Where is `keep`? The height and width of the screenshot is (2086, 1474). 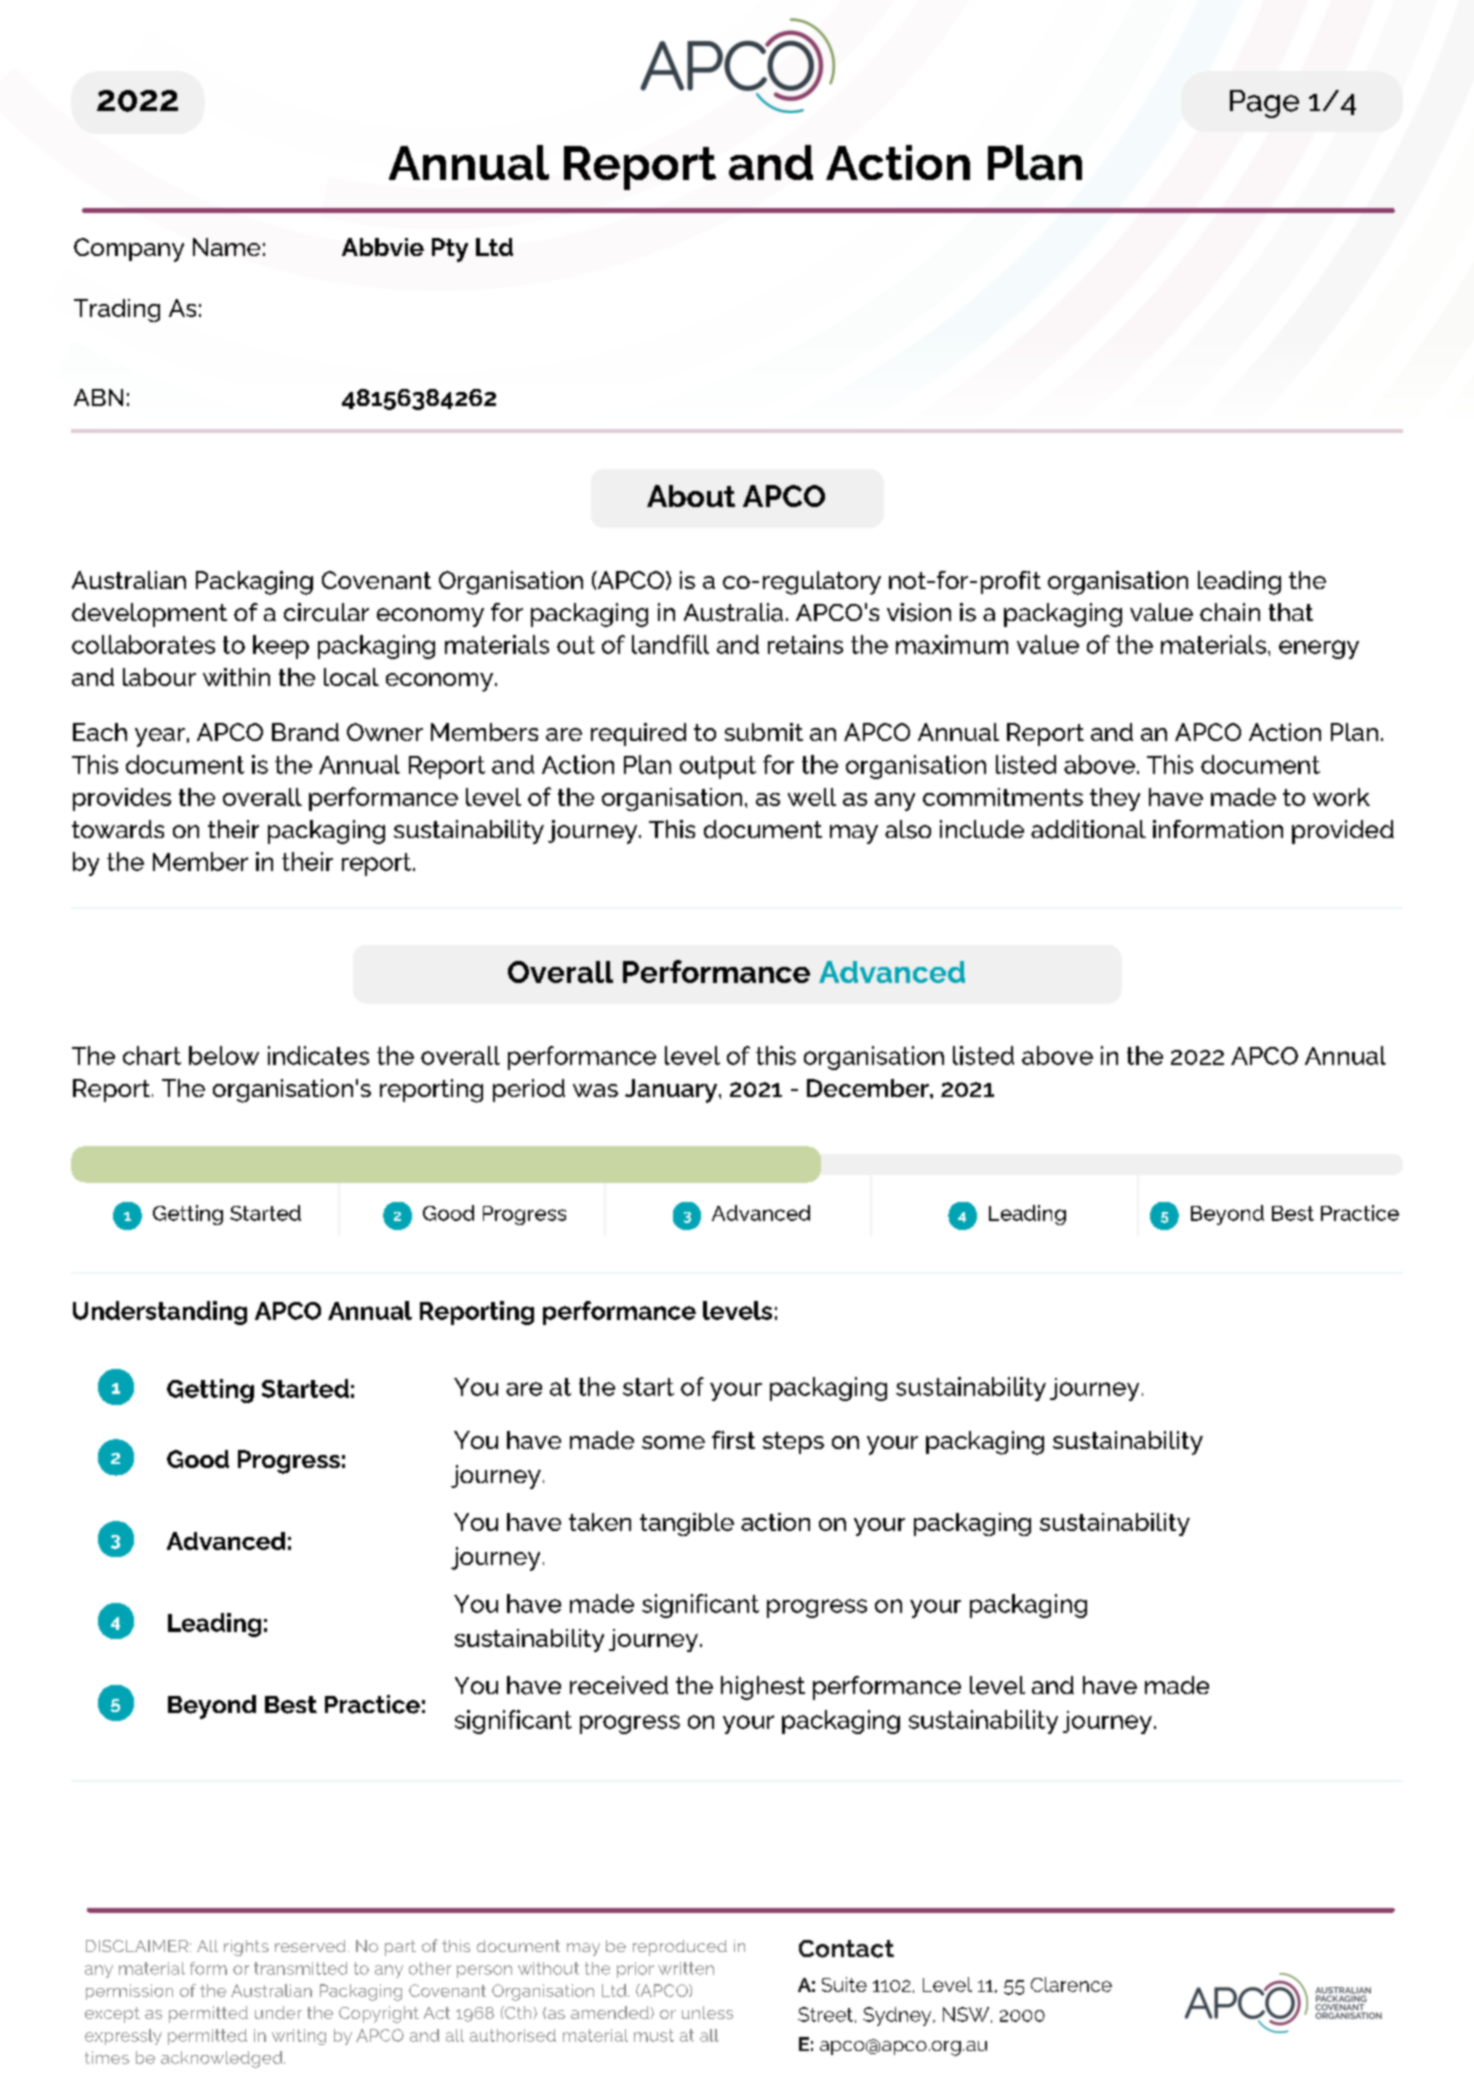
keep is located at coordinates (281, 647).
